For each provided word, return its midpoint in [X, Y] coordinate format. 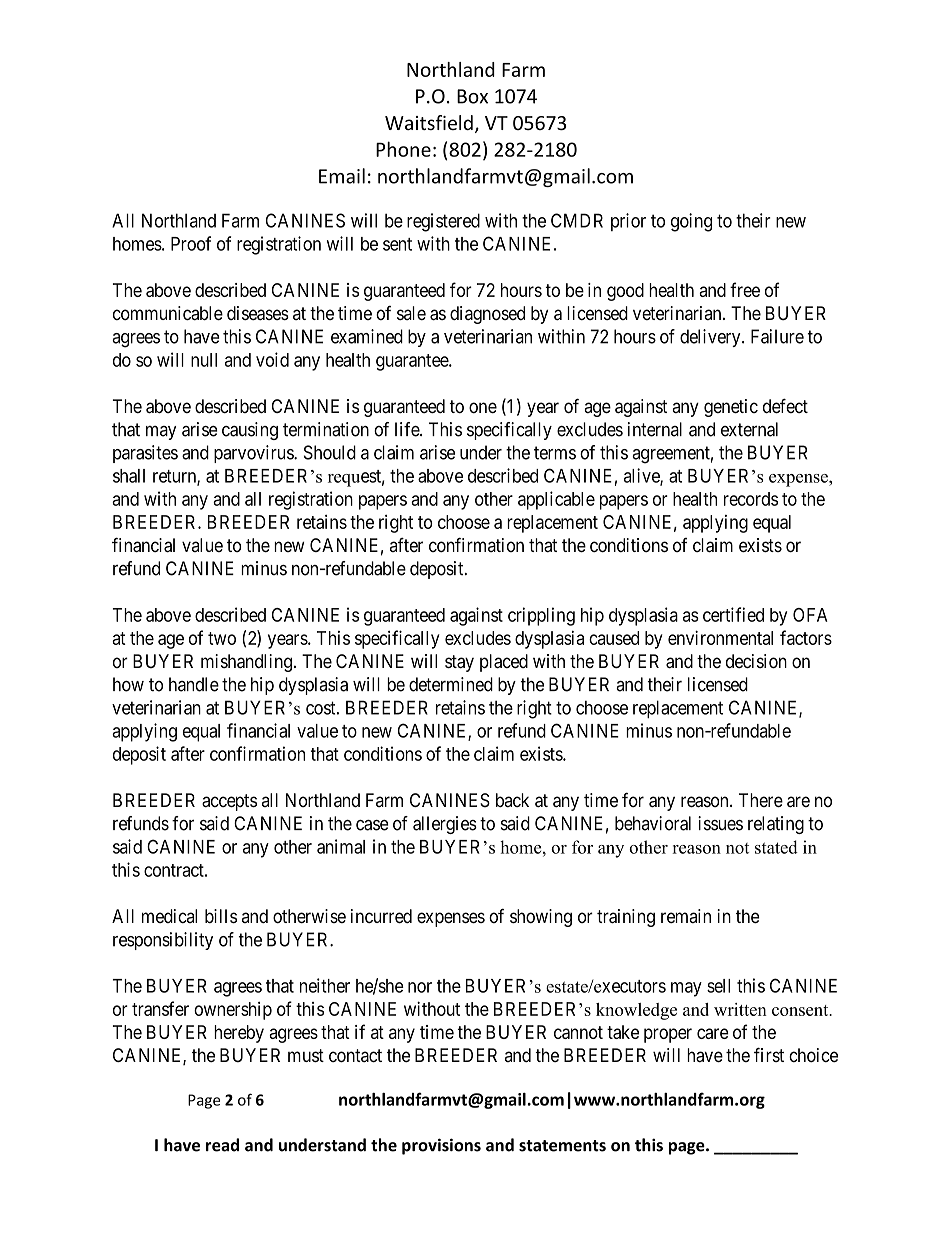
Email [342, 176]
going [691, 222]
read [222, 1145]
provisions [441, 1146]
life [408, 429]
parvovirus [254, 454]
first [769, 1054]
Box [472, 96]
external [749, 429]
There [761, 800]
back [512, 800]
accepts [229, 802]
